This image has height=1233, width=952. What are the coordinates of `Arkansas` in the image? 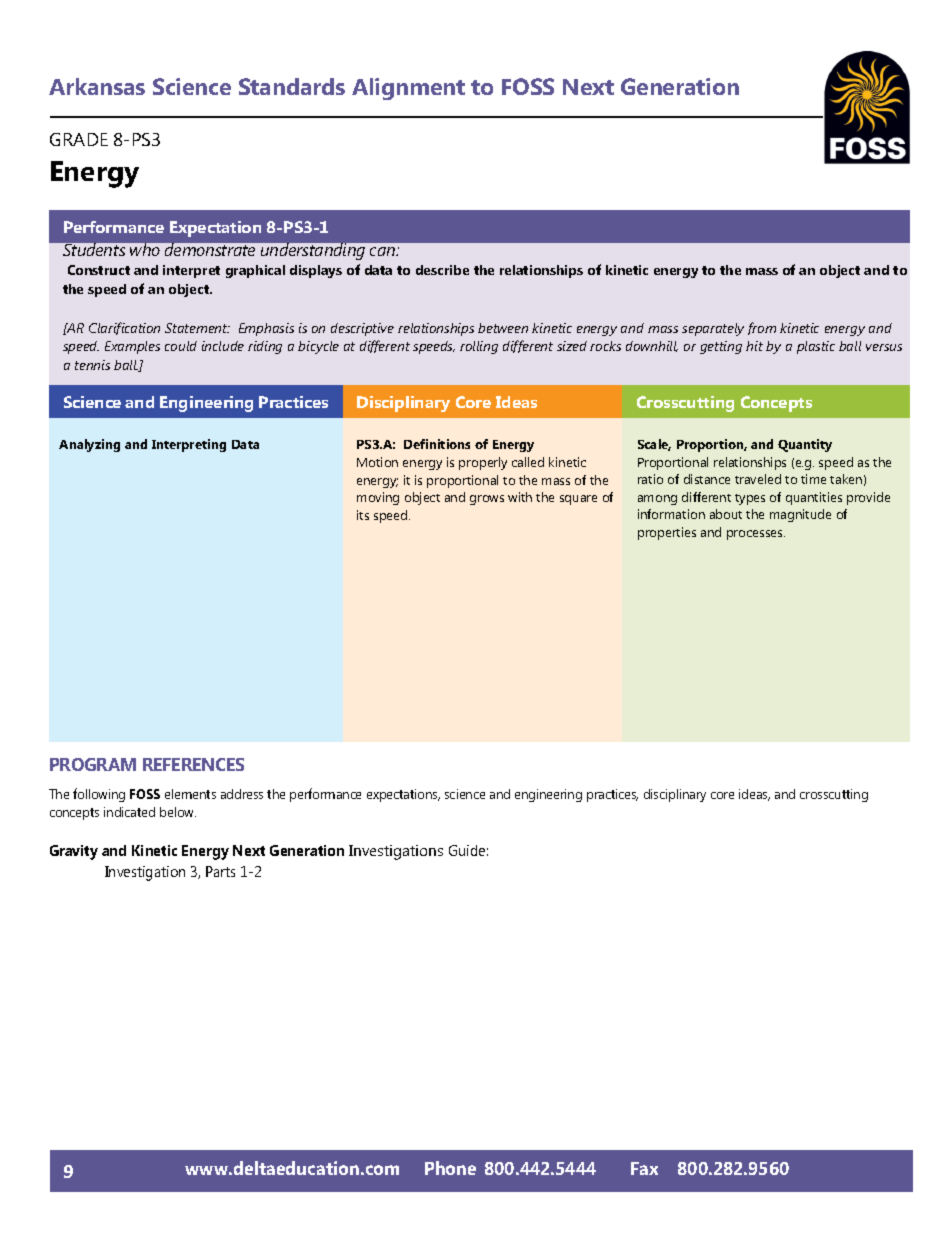 It's located at (97, 86).
